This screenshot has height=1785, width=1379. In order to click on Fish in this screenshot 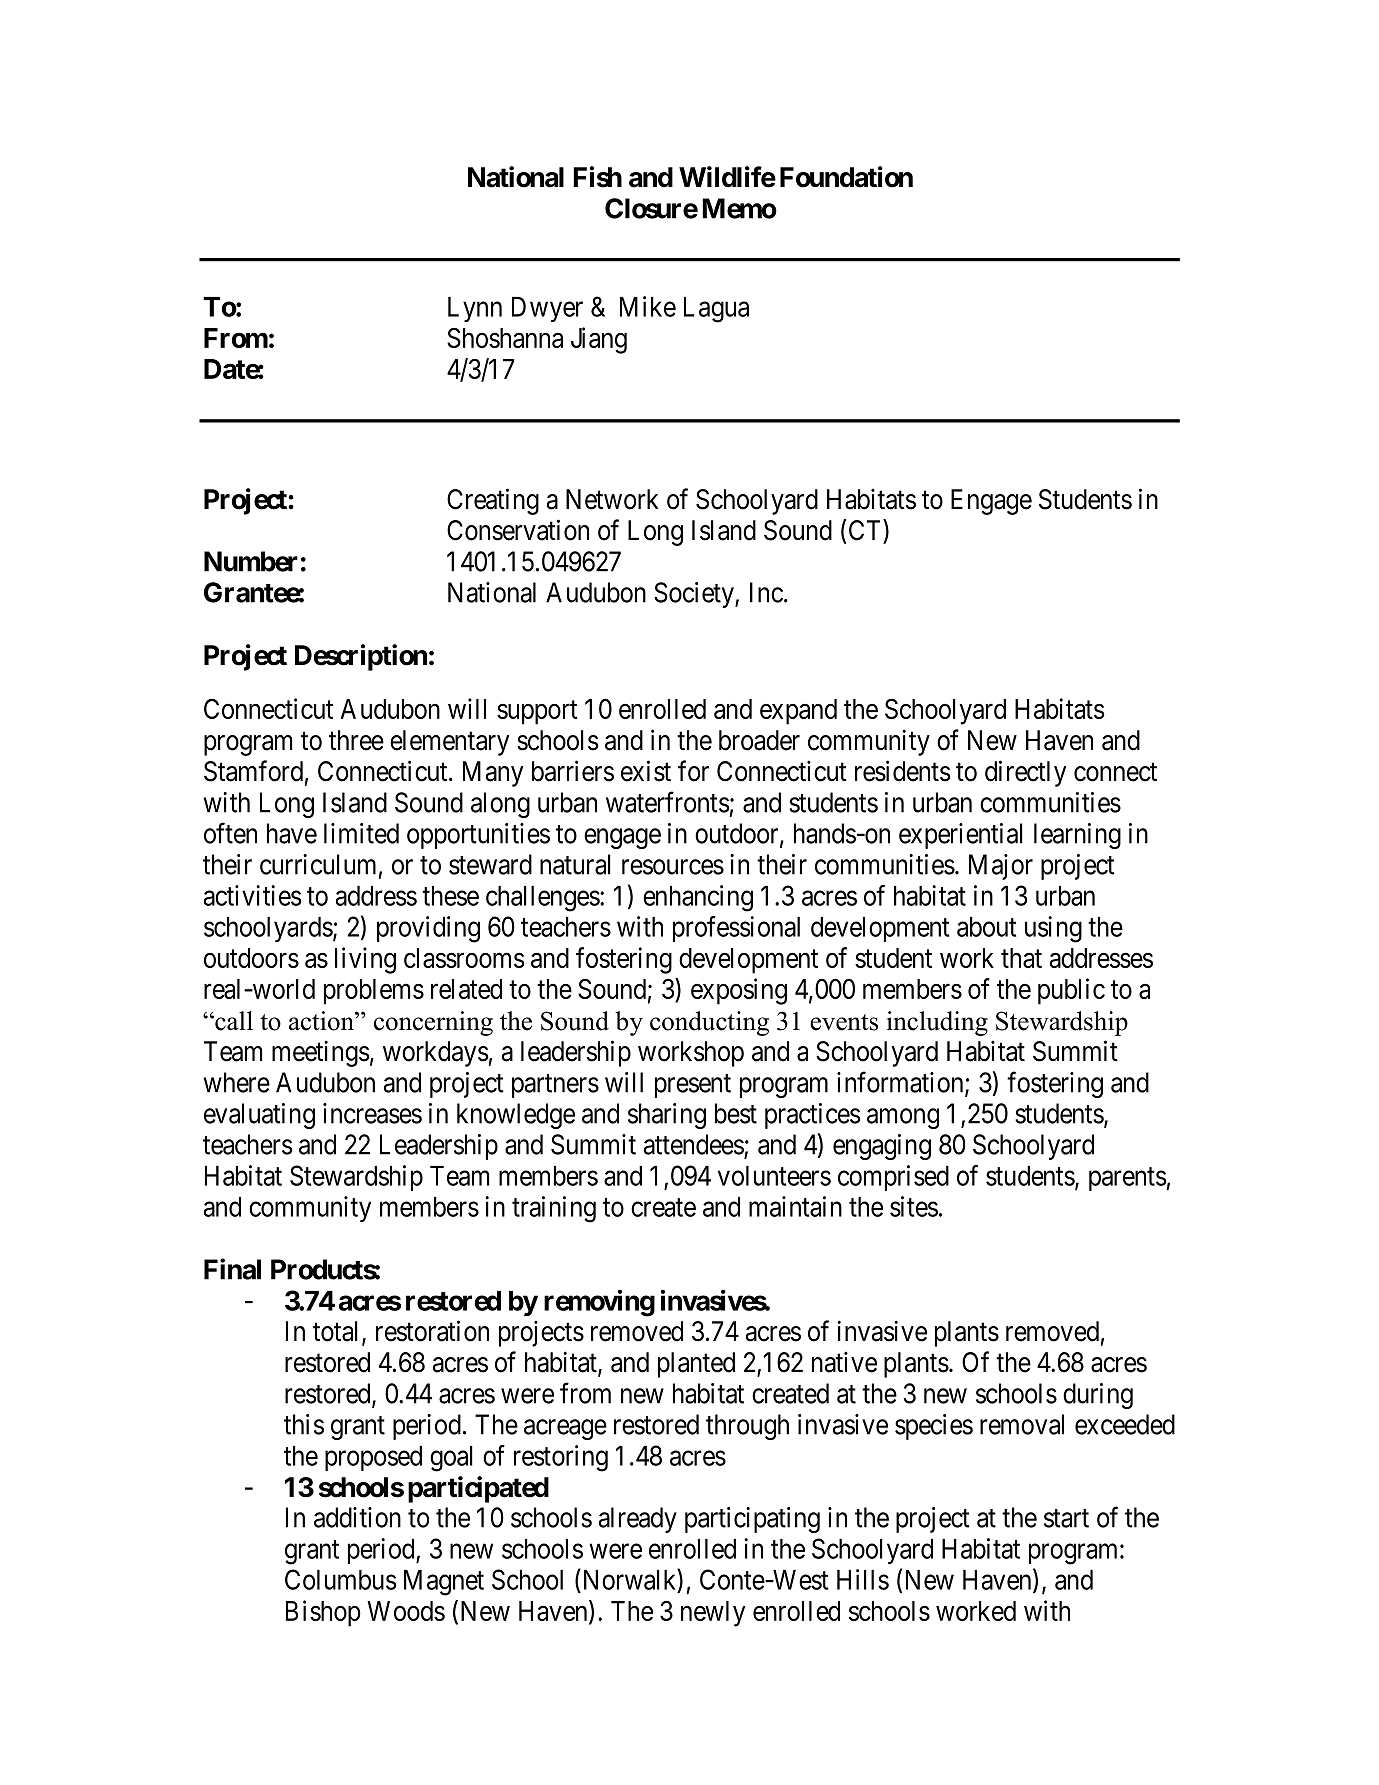, I will do `click(597, 177)`.
